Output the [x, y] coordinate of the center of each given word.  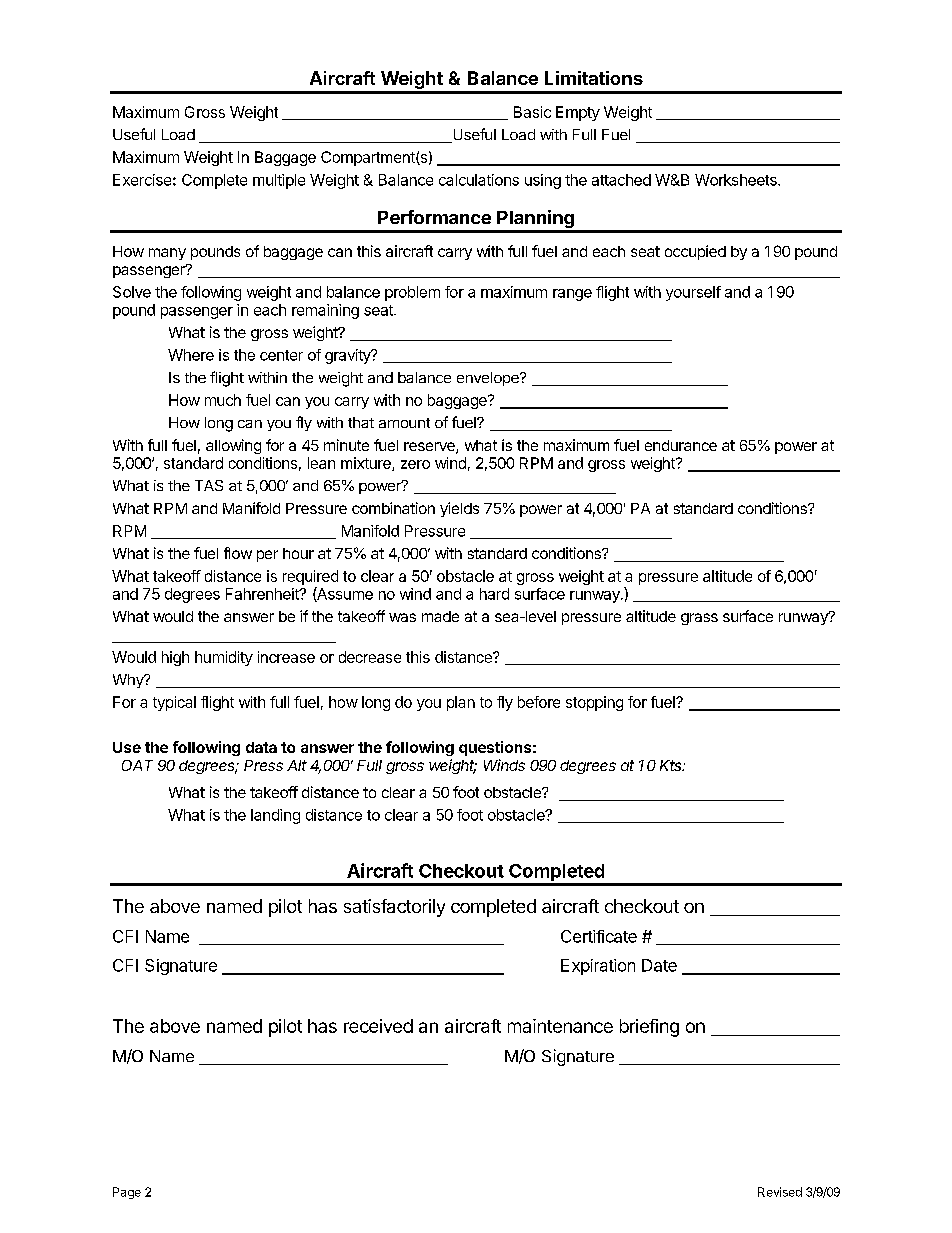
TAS [209, 485]
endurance [681, 445]
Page [127, 1193]
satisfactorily [394, 908]
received [378, 1026]
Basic [532, 112]
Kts [672, 765]
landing [275, 816]
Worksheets [737, 180]
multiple [279, 181]
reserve [430, 448]
